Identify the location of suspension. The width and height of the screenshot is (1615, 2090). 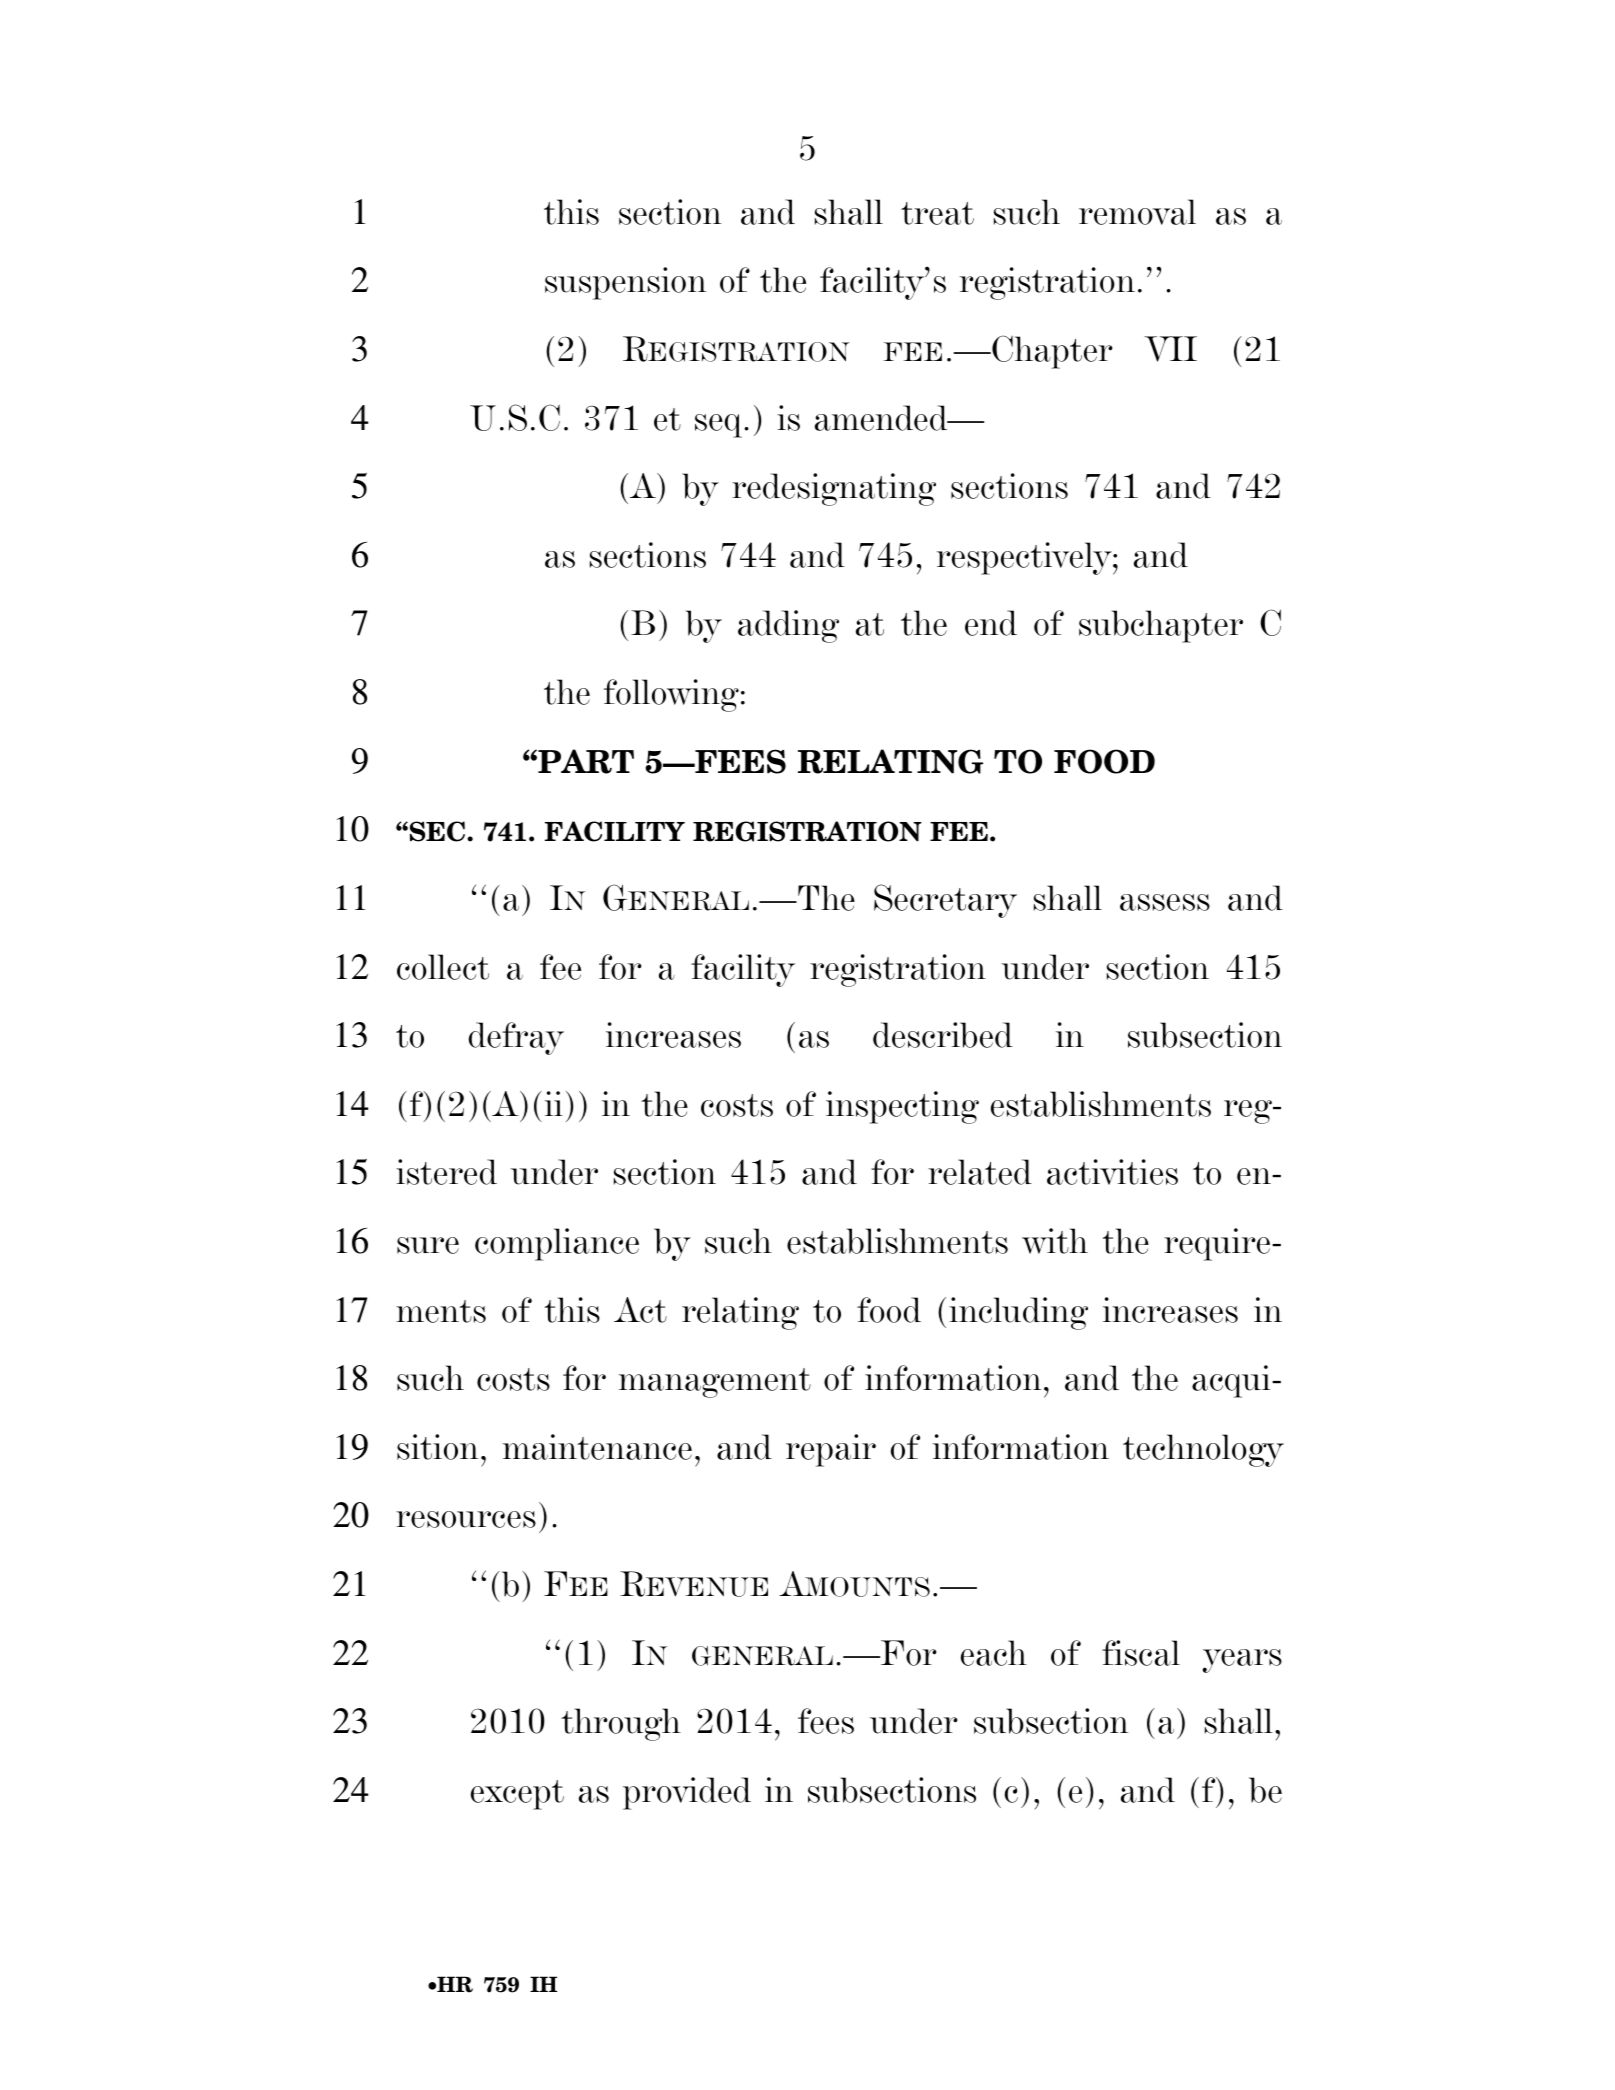
(625, 283).
